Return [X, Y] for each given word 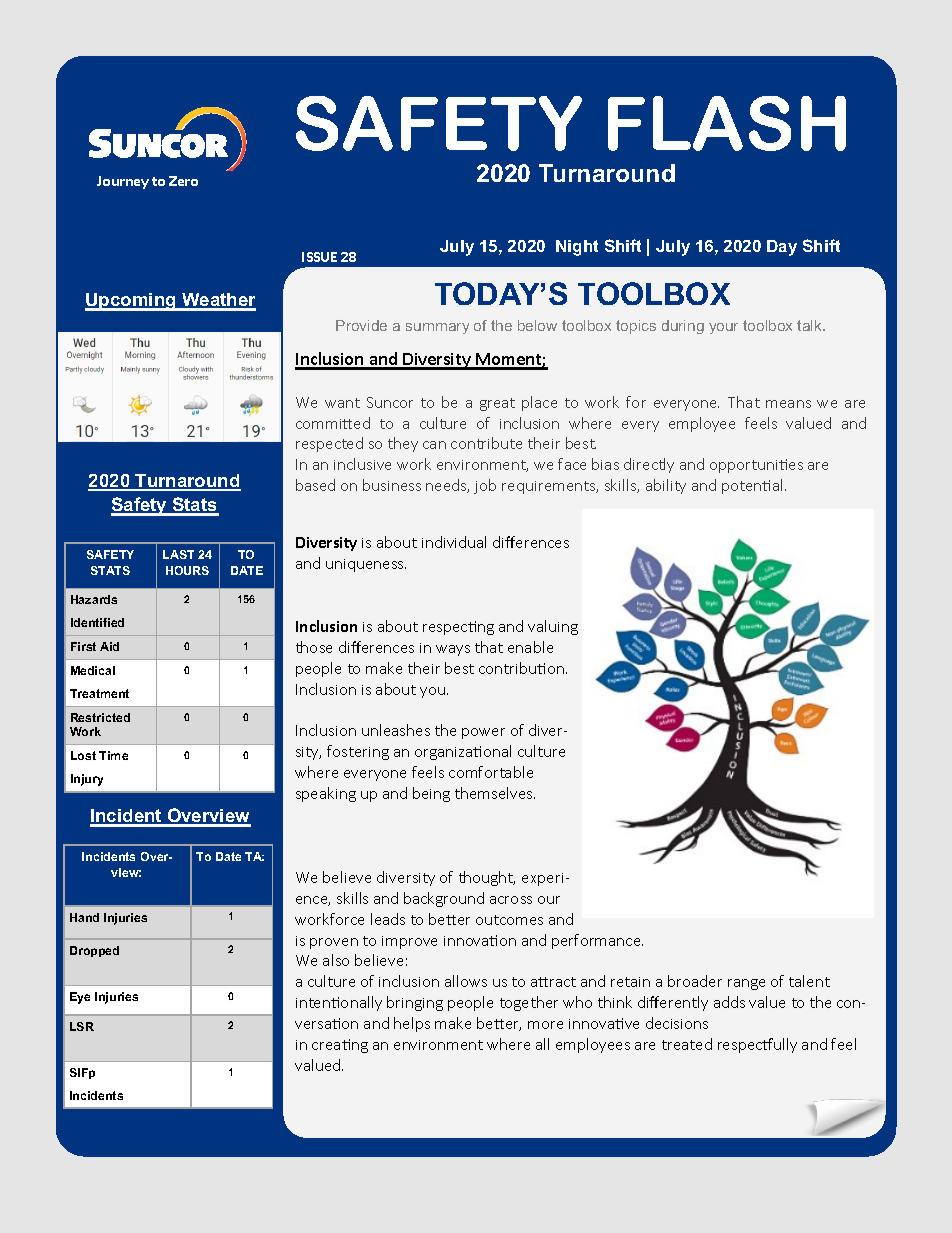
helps [412, 1024]
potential [754, 486]
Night [577, 248]
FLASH [727, 123]
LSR [82, 1026]
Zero [183, 181]
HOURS [187, 570]
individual [454, 542]
